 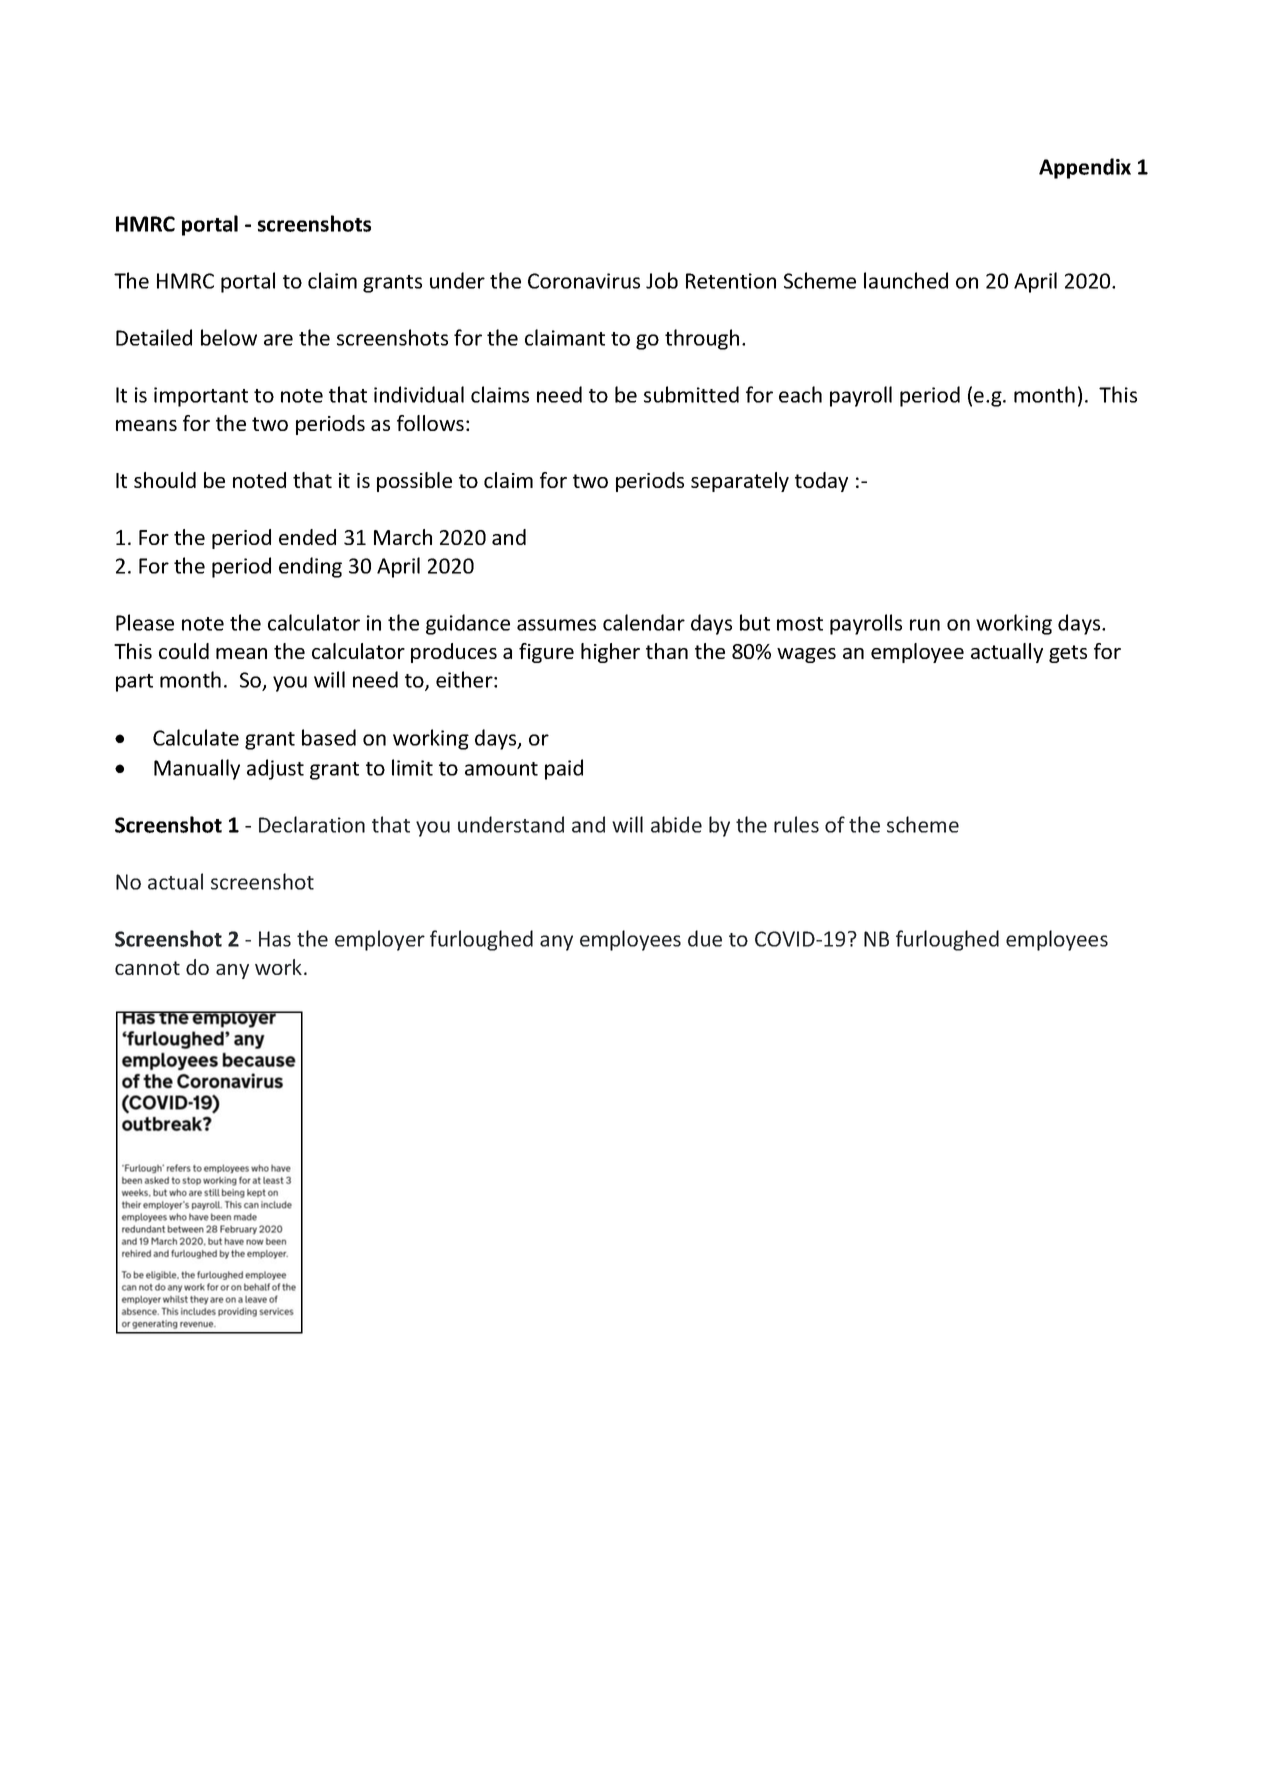 I want to click on run, so click(x=925, y=625).
